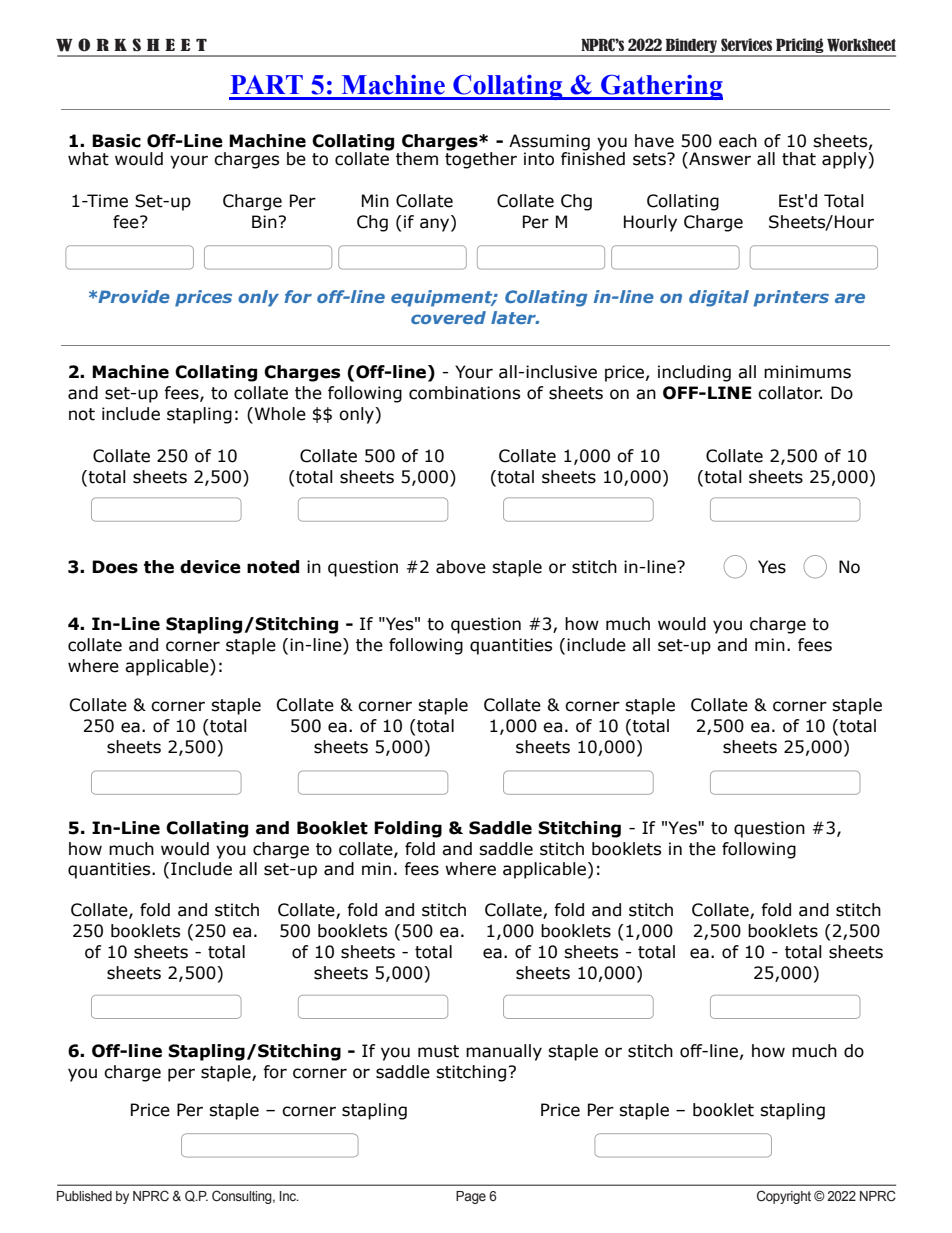 This screenshot has width=952, height=1233. I want to click on Whole, so click(279, 414).
